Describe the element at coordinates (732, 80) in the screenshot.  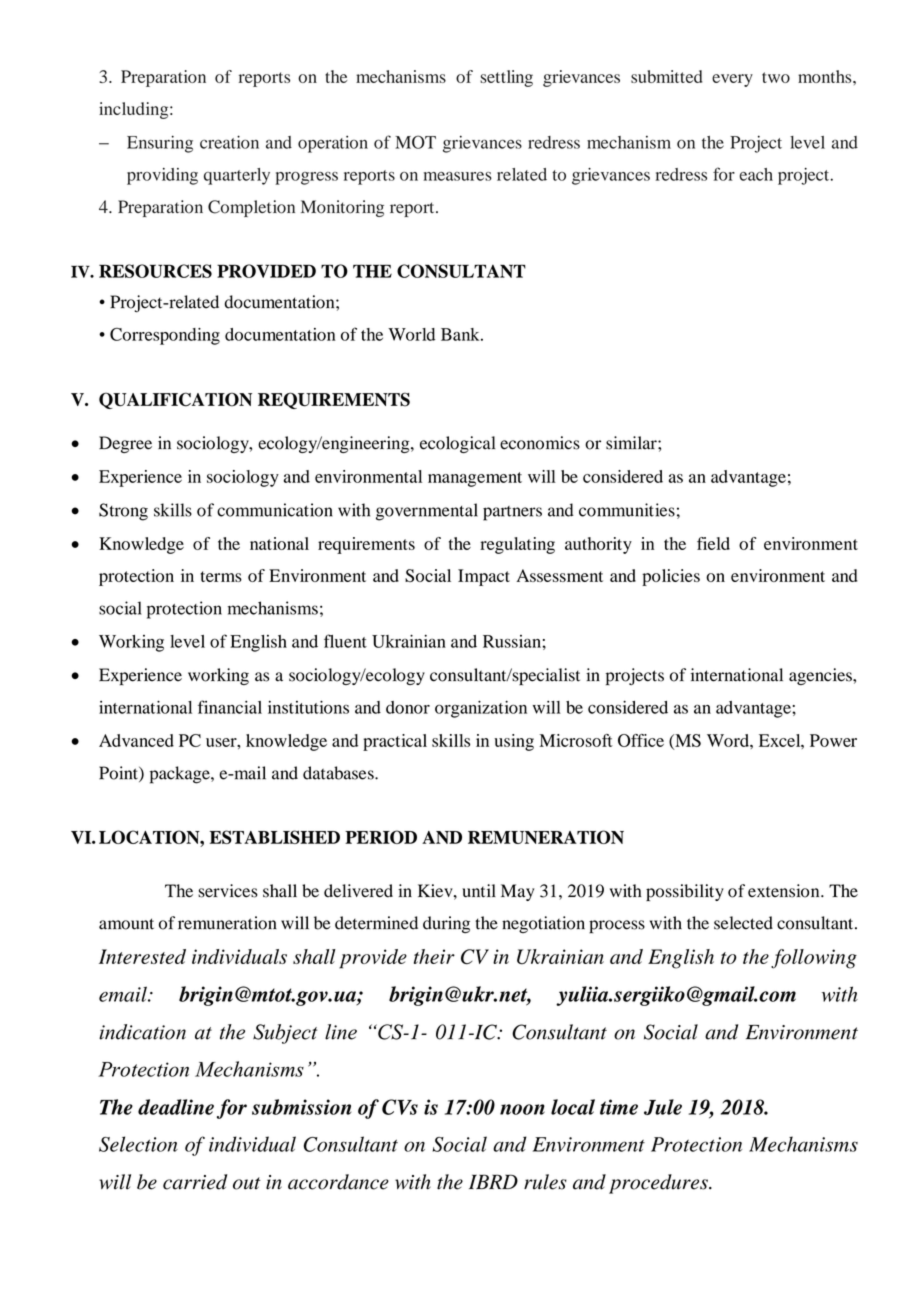
I see `every` at that location.
